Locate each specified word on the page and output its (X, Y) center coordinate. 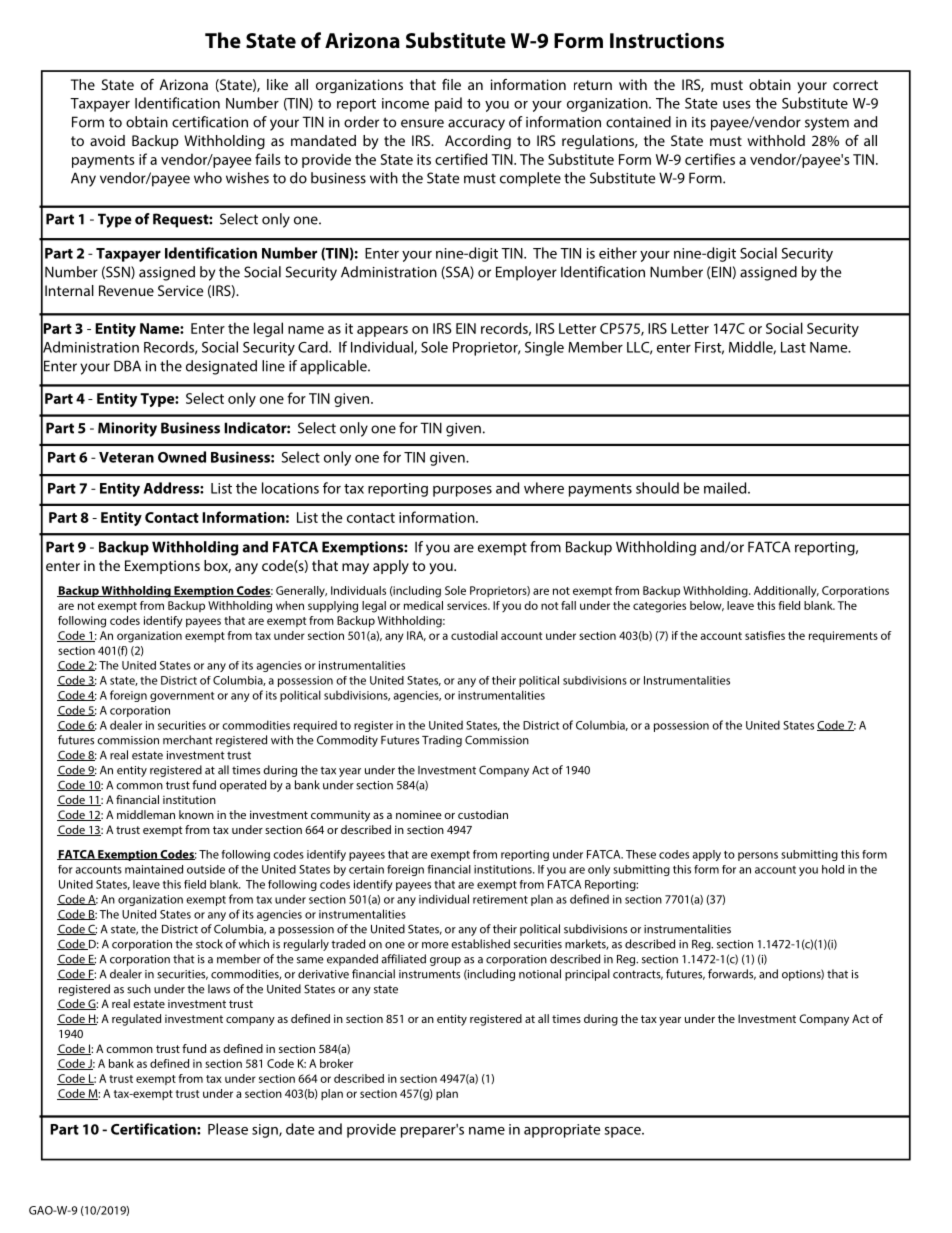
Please (228, 1129)
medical (423, 605)
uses (737, 105)
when (290, 605)
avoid (107, 140)
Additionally (786, 592)
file (451, 84)
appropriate (562, 1131)
